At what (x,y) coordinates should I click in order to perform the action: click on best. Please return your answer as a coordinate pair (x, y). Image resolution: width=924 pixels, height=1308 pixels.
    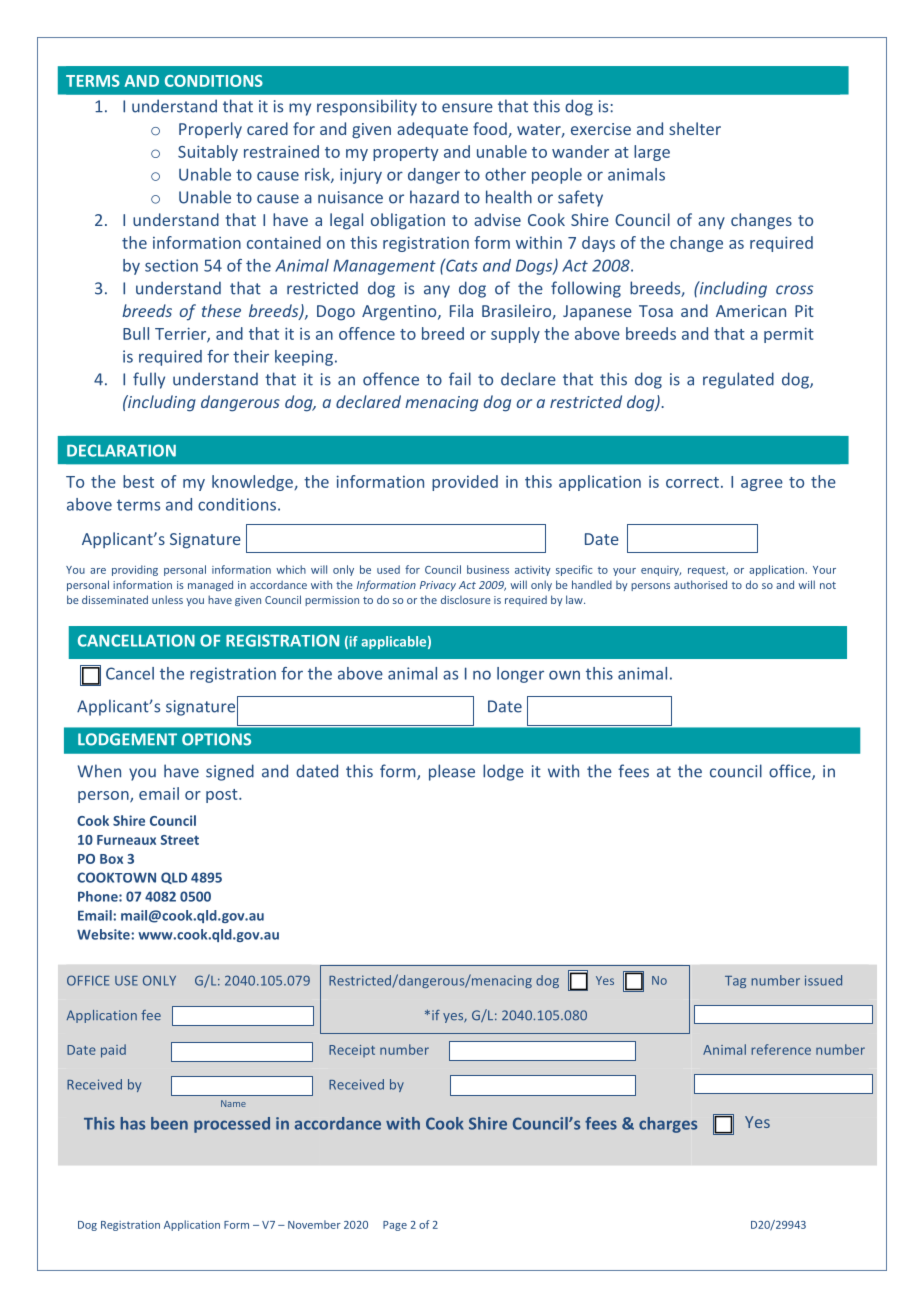
    Looking at the image, I should click on (138, 481).
